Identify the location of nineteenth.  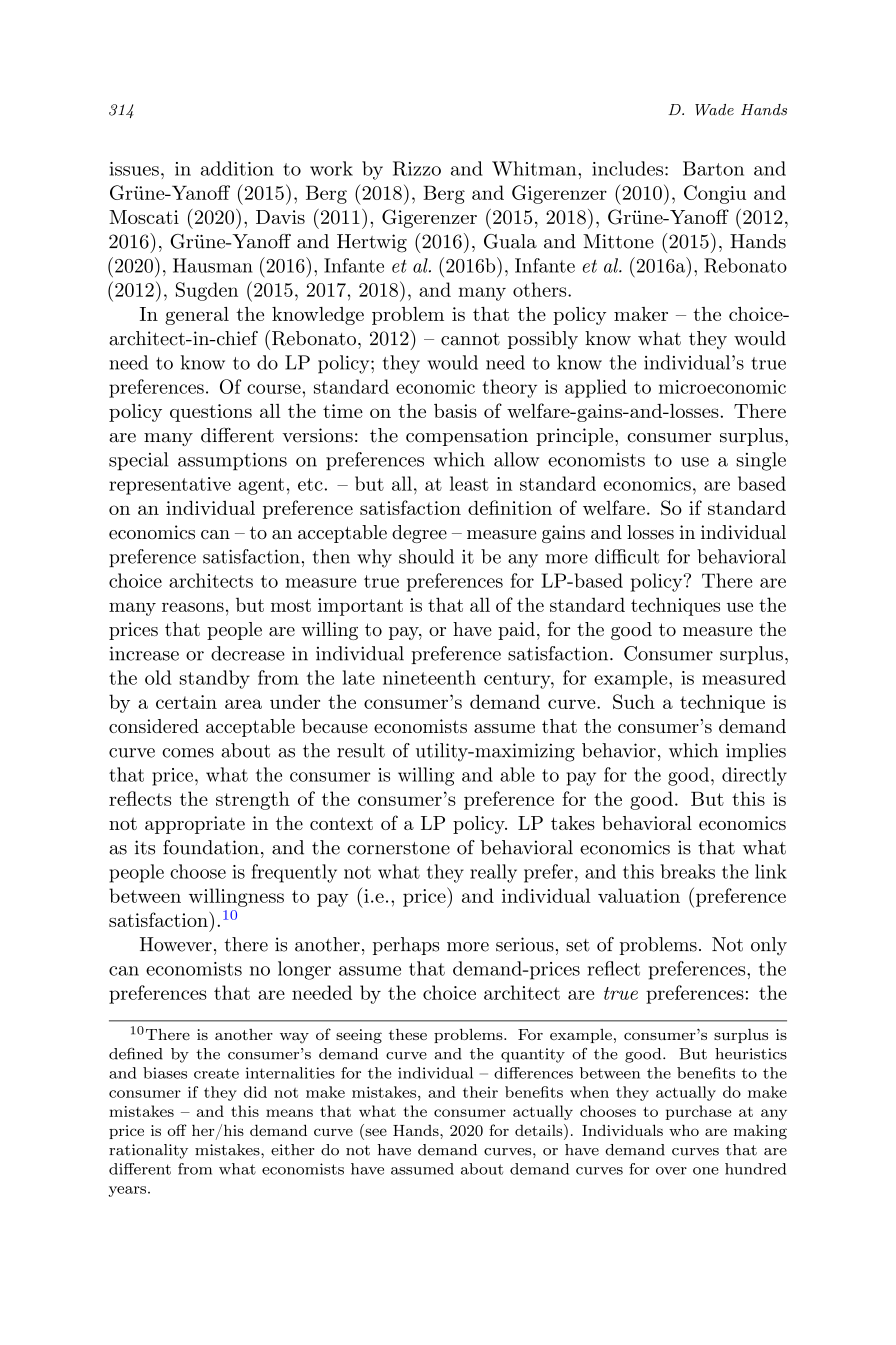
(429, 677).
